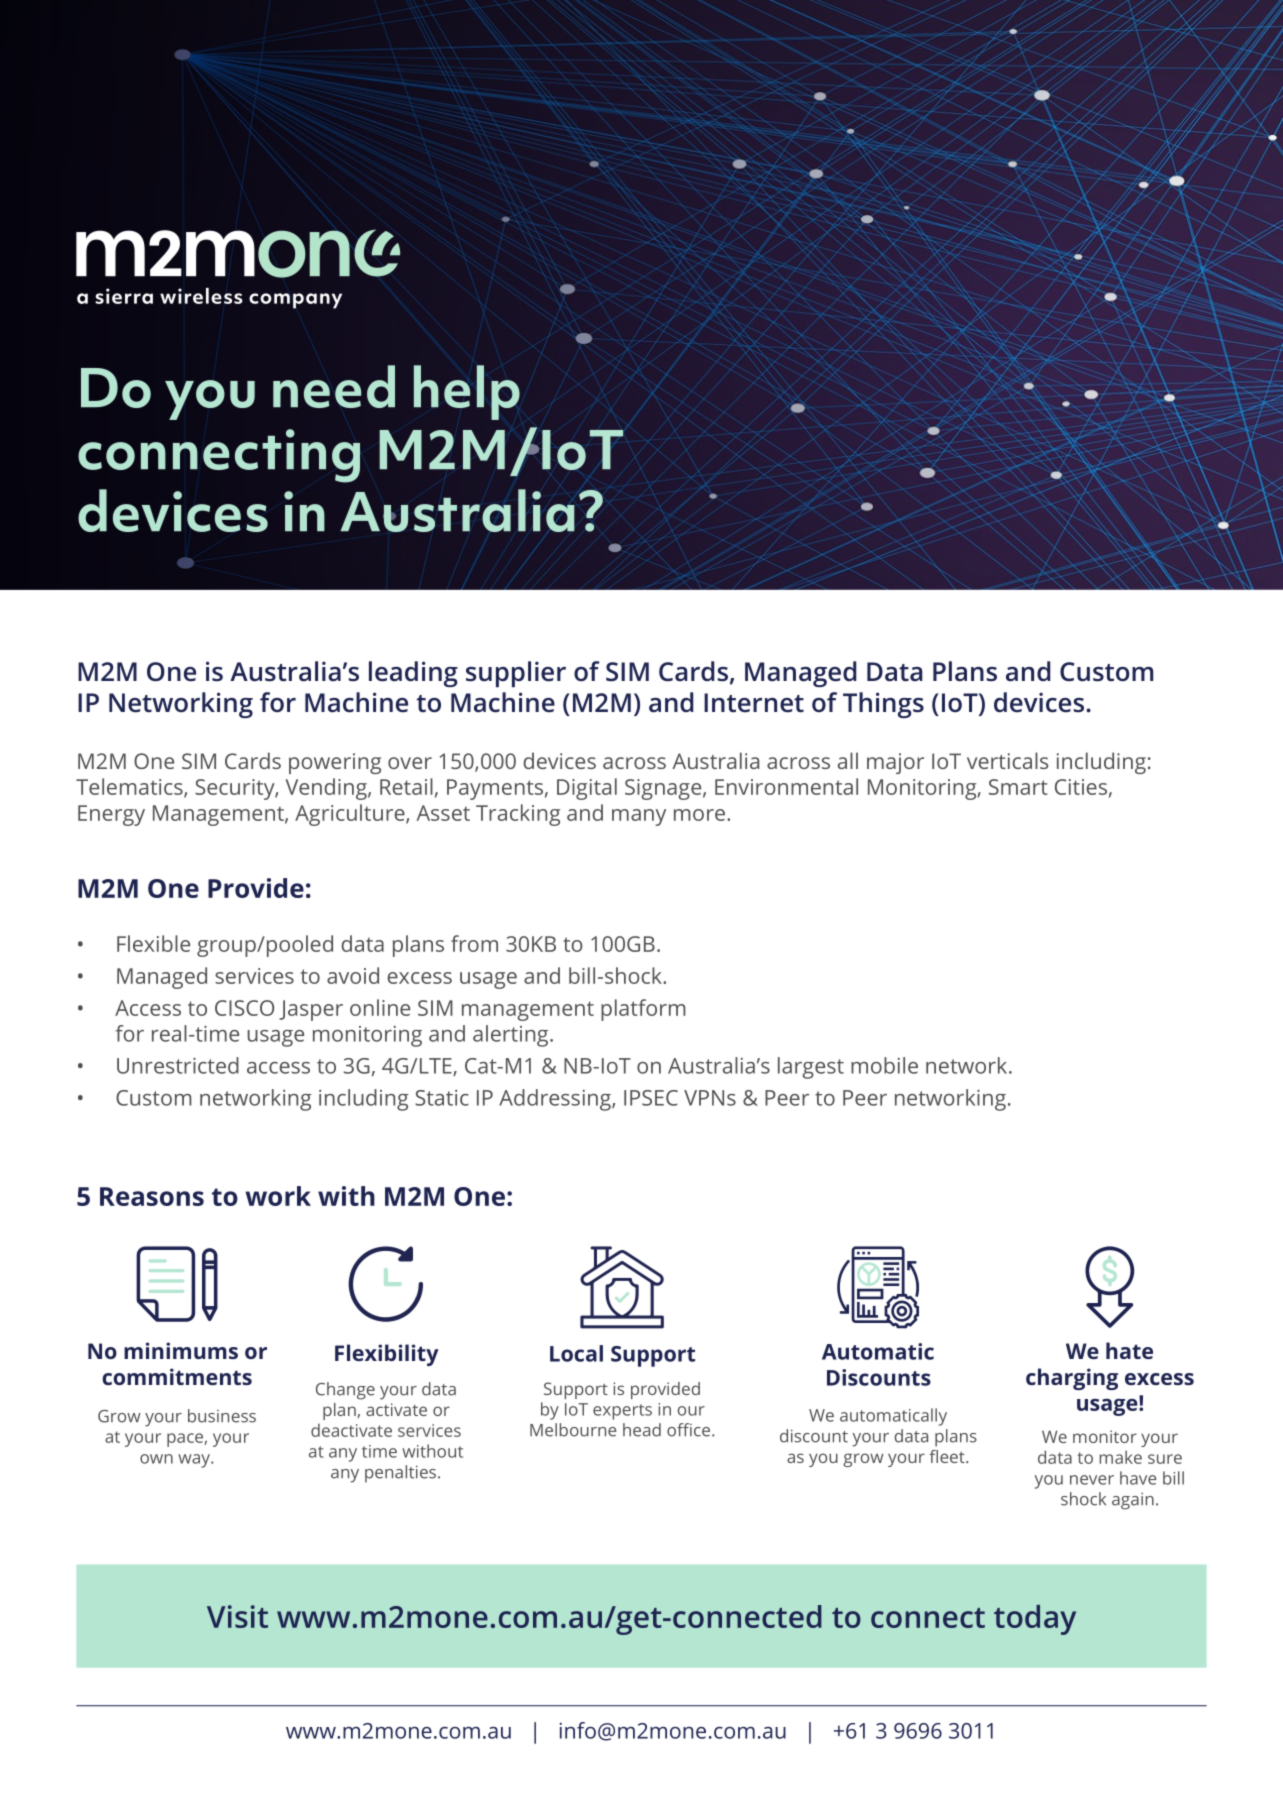 This screenshot has width=1283, height=1815. What do you see at coordinates (642, 1430) in the screenshot?
I see `head` at bounding box center [642, 1430].
